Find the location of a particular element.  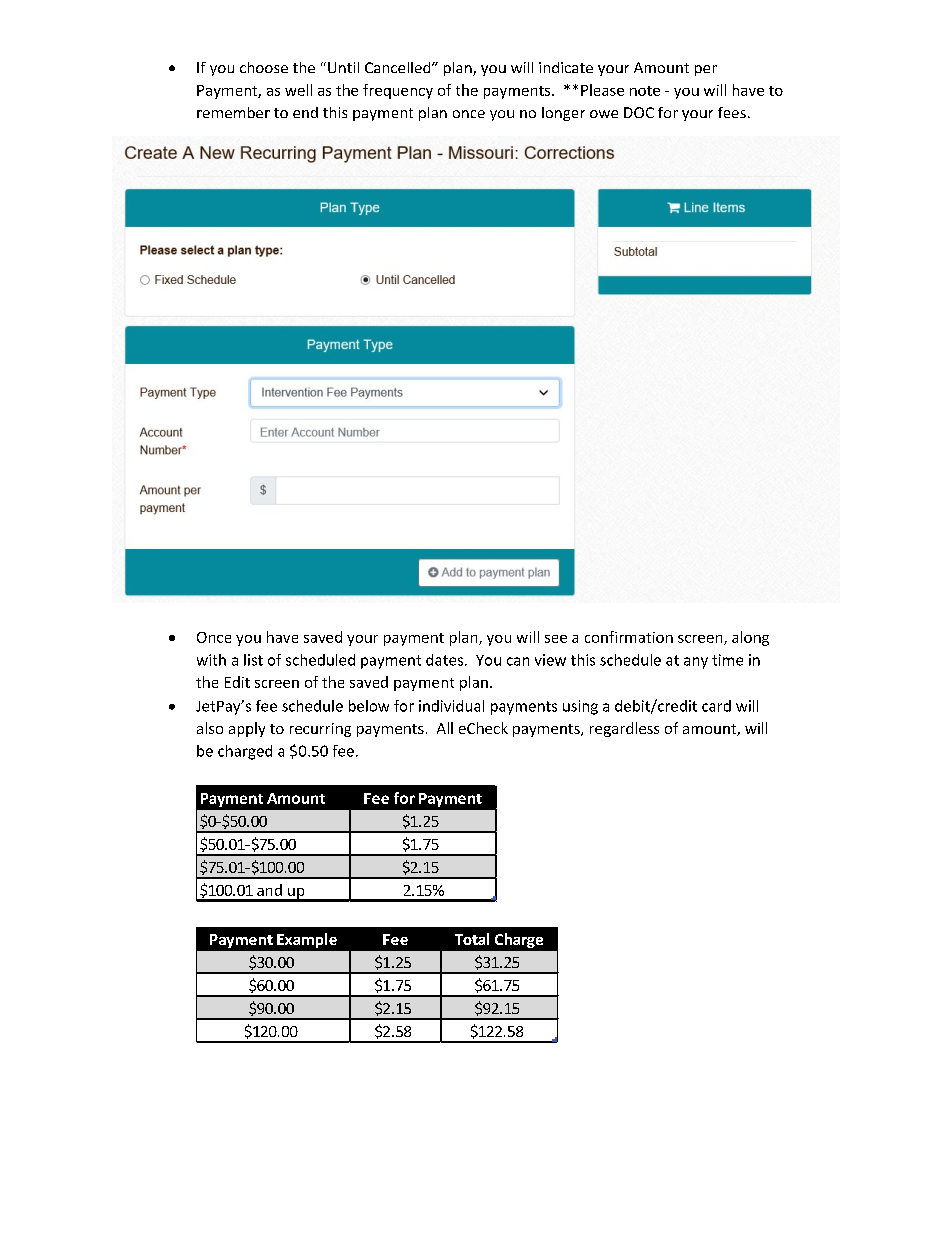

list is located at coordinates (253, 660).
